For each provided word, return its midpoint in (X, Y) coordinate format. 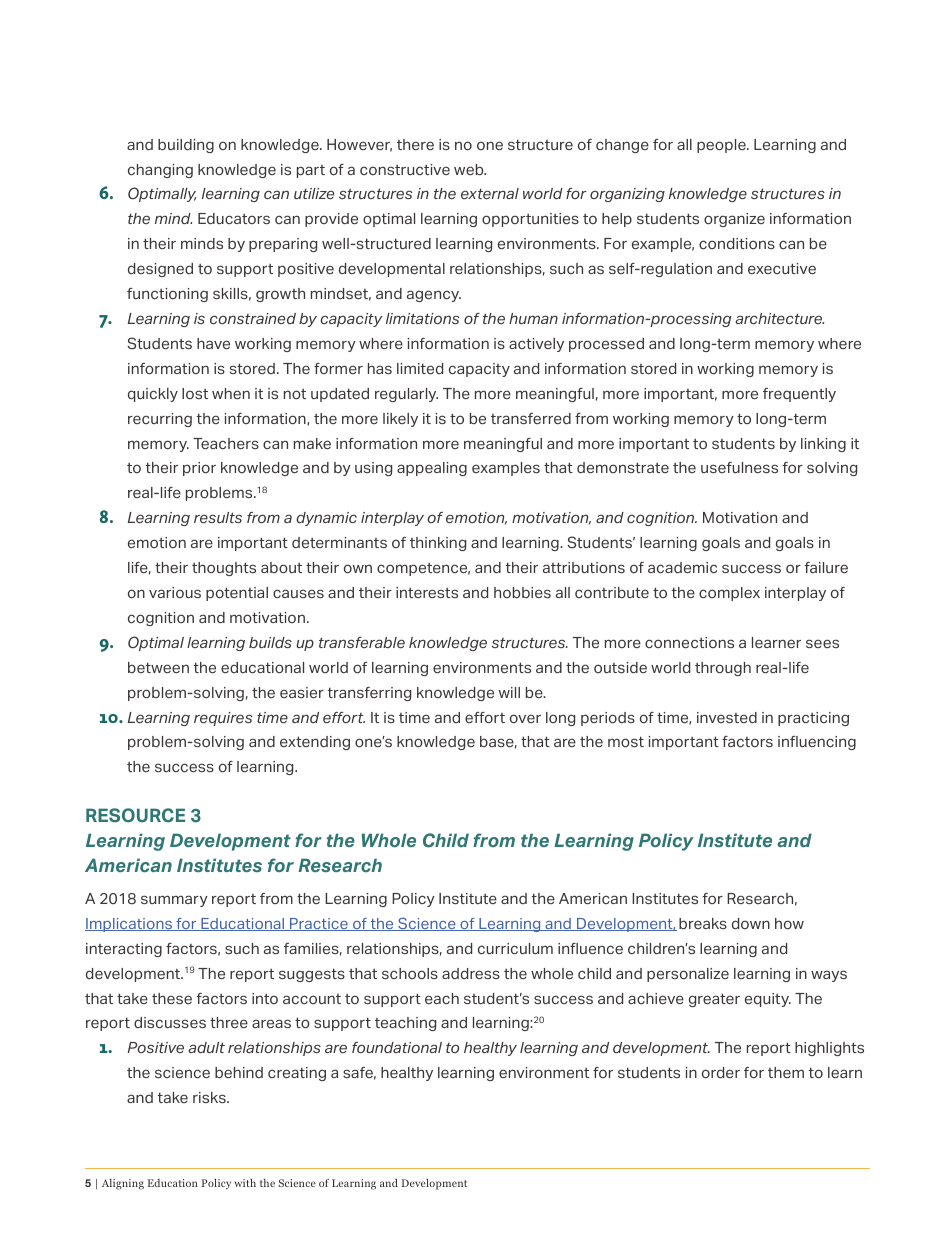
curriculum (515, 948)
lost (195, 393)
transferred (531, 418)
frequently (799, 395)
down (751, 923)
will (509, 692)
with (245, 1183)
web (470, 169)
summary (174, 901)
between (158, 667)
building (186, 146)
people (722, 146)
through (723, 669)
